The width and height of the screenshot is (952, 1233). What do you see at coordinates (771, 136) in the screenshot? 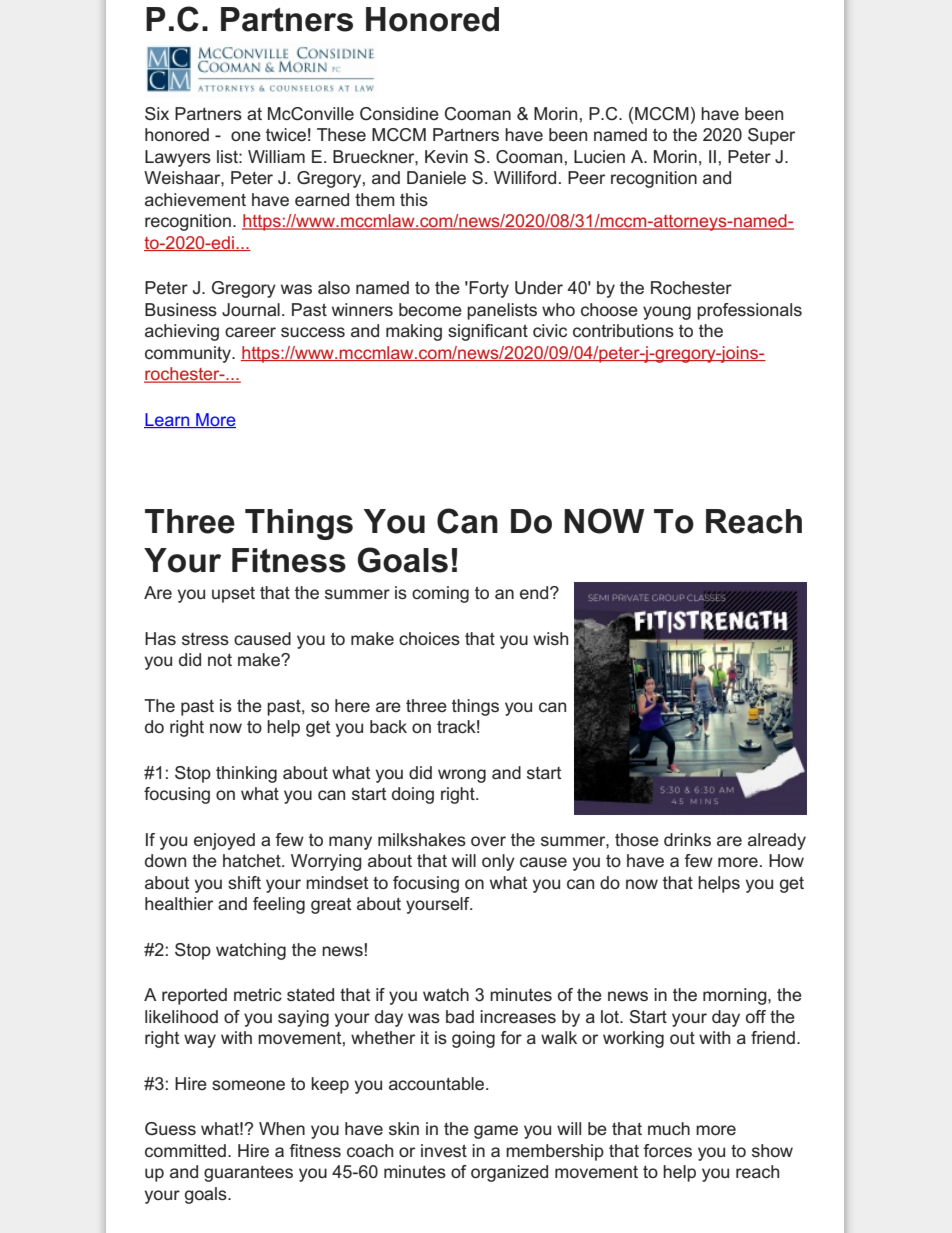
I see `Super` at bounding box center [771, 136].
